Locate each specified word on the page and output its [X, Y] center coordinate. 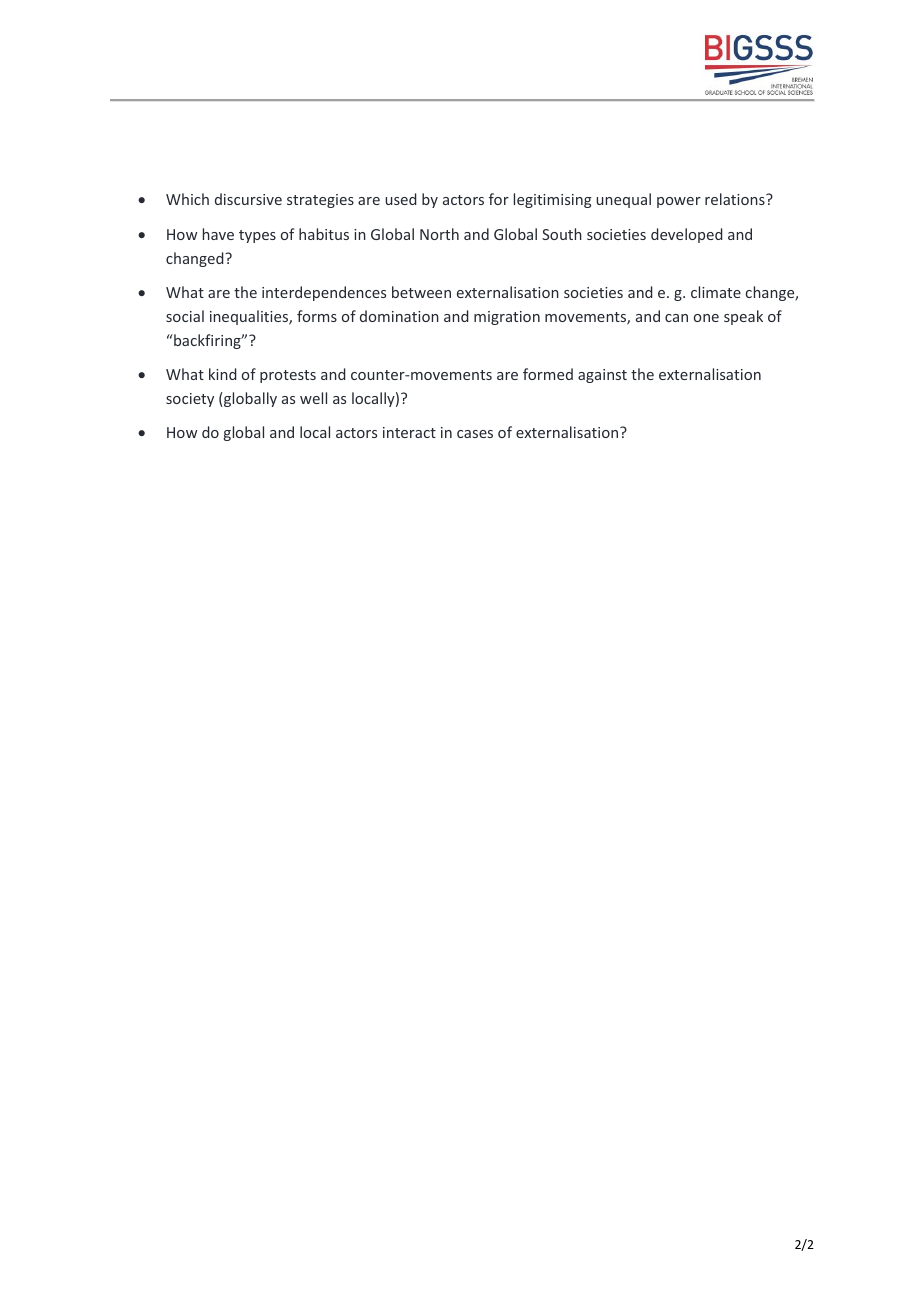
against [602, 376]
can [676, 318]
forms [317, 316]
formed [548, 374]
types [257, 236]
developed [687, 235]
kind [223, 374]
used [401, 199]
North [439, 234]
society [190, 400]
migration [507, 318]
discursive [248, 199]
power [679, 202]
